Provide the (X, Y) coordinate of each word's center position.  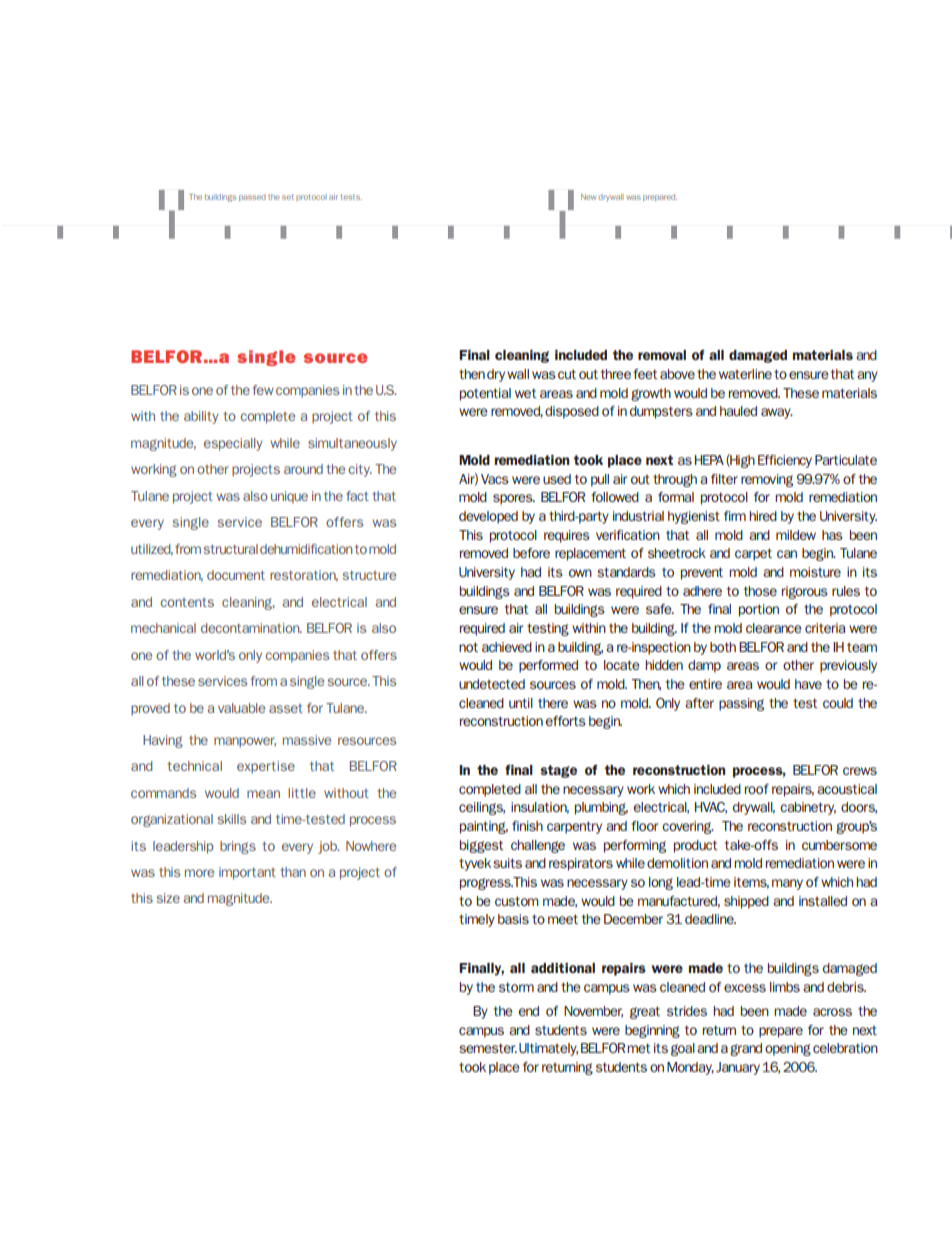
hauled (738, 411)
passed (252, 197)
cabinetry (808, 808)
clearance (774, 628)
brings (238, 847)
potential (485, 394)
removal (662, 355)
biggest (482, 846)
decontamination (251, 628)
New (588, 197)
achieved (507, 647)
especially (233, 444)
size (168, 898)
